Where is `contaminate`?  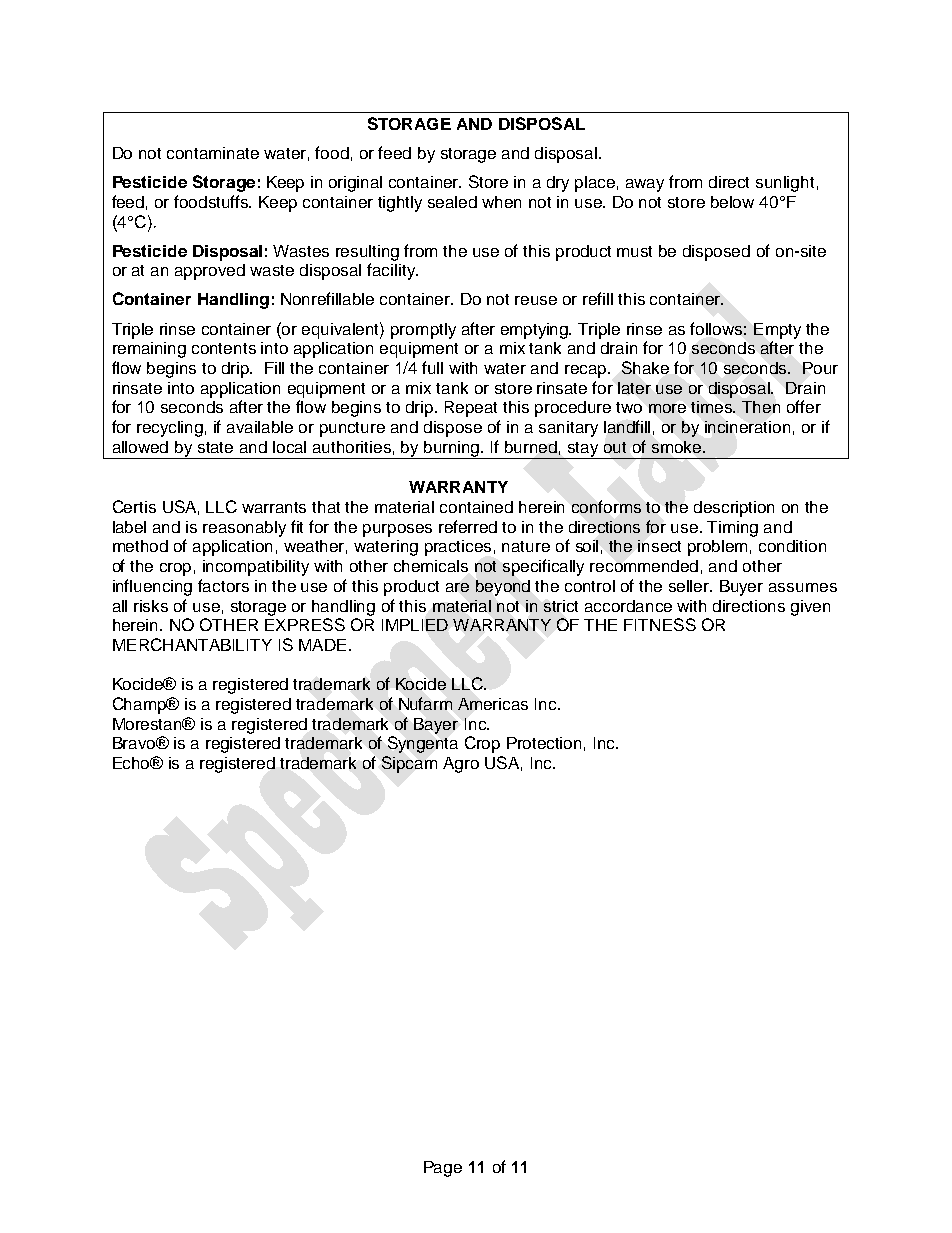 contaminate is located at coordinates (213, 153).
